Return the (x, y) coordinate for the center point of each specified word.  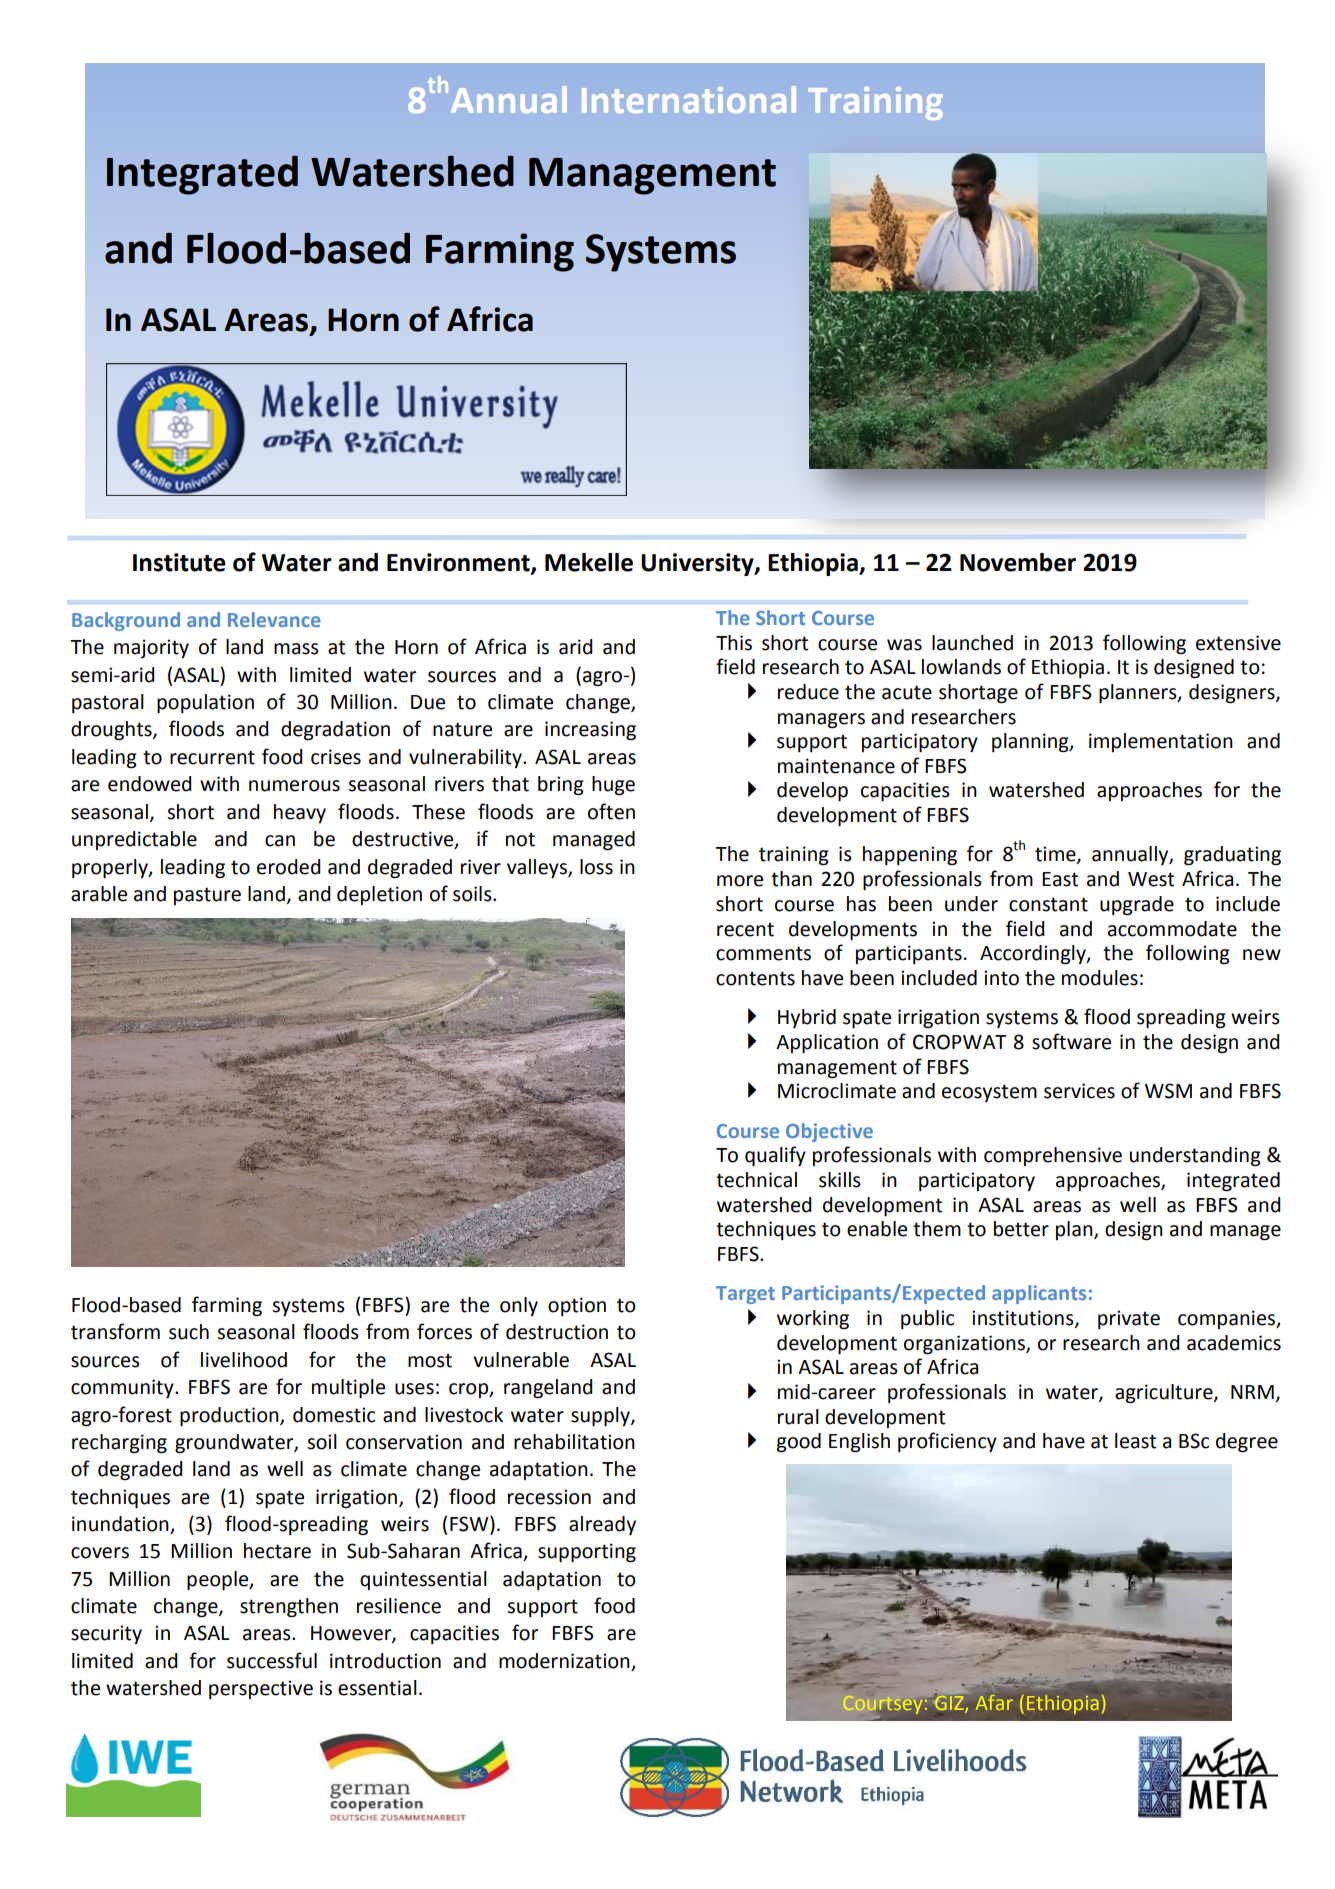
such (189, 1332)
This (734, 643)
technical (756, 1180)
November (1018, 562)
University (698, 564)
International (689, 99)
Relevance (274, 619)
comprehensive (1053, 1156)
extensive (1238, 643)
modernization (565, 1662)
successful (272, 1660)
